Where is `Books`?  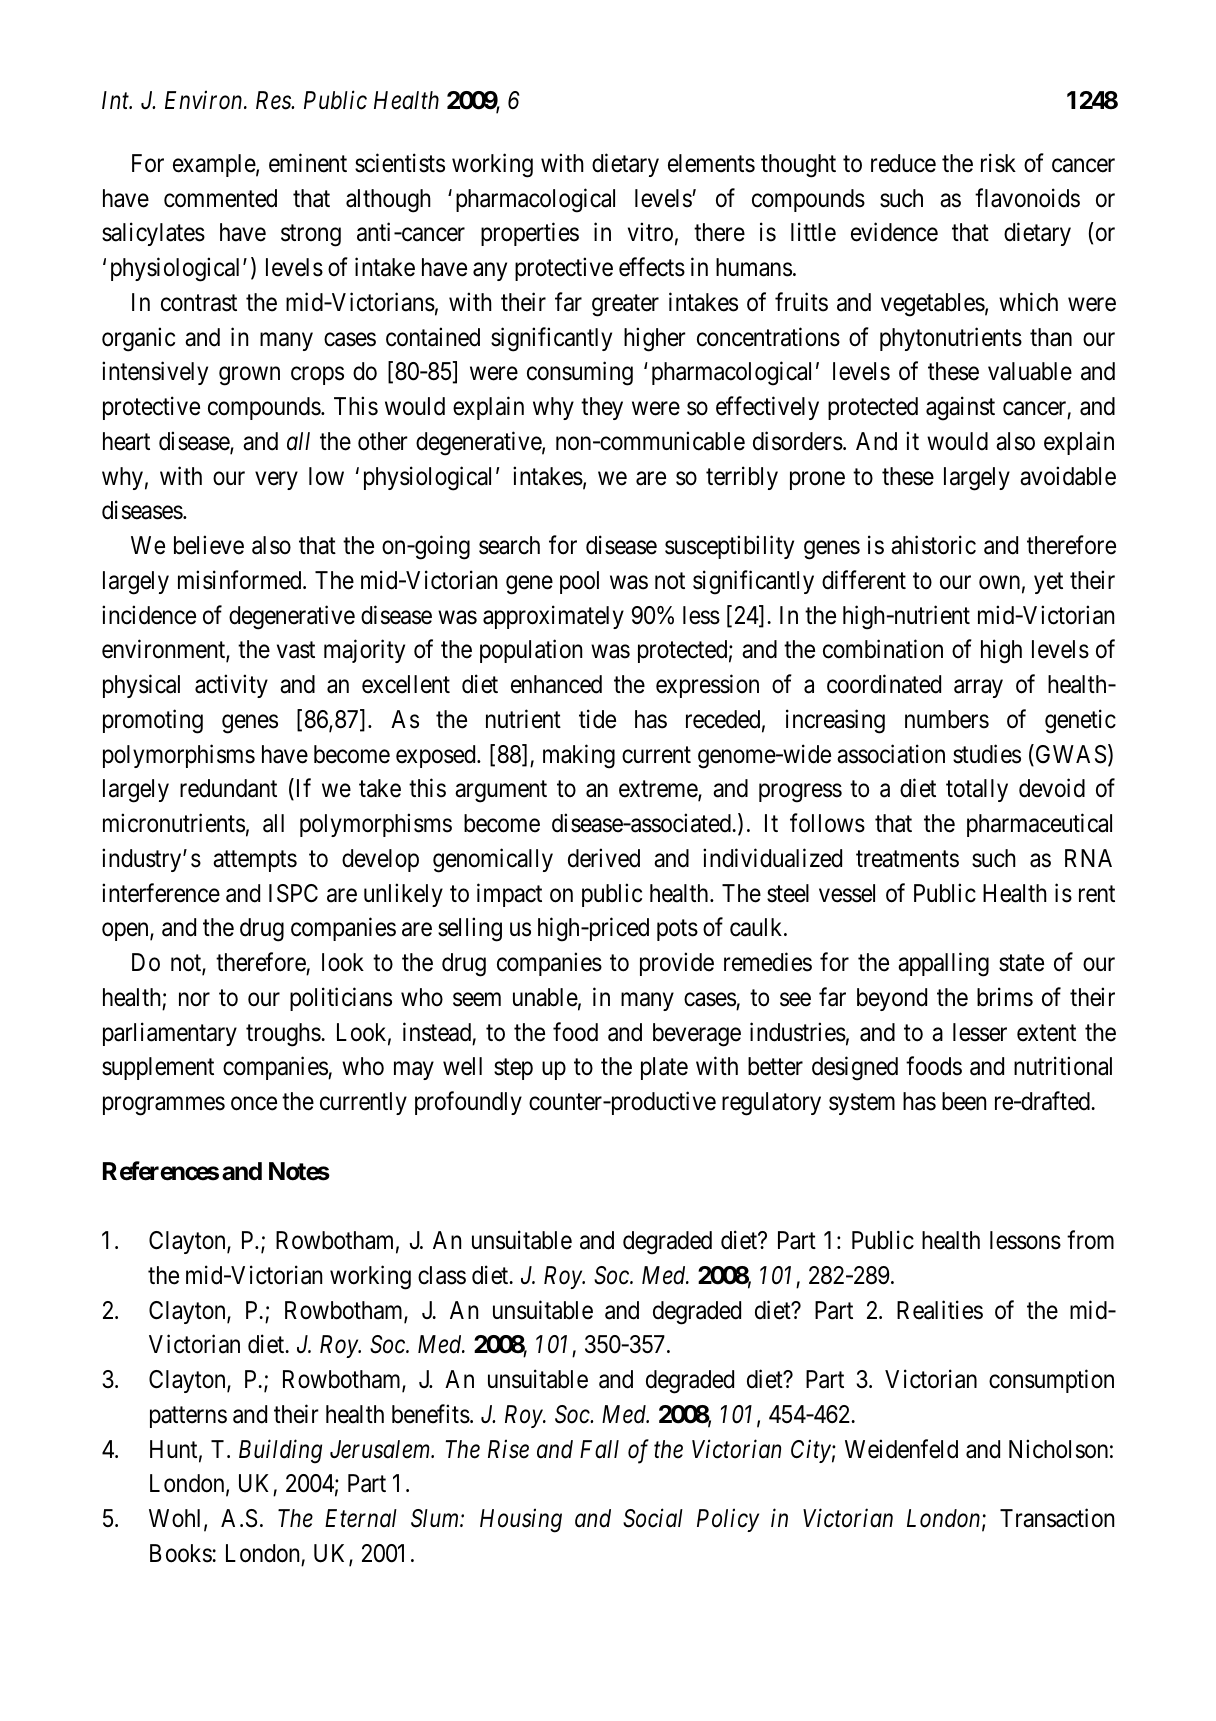 Books is located at coordinates (181, 1553).
